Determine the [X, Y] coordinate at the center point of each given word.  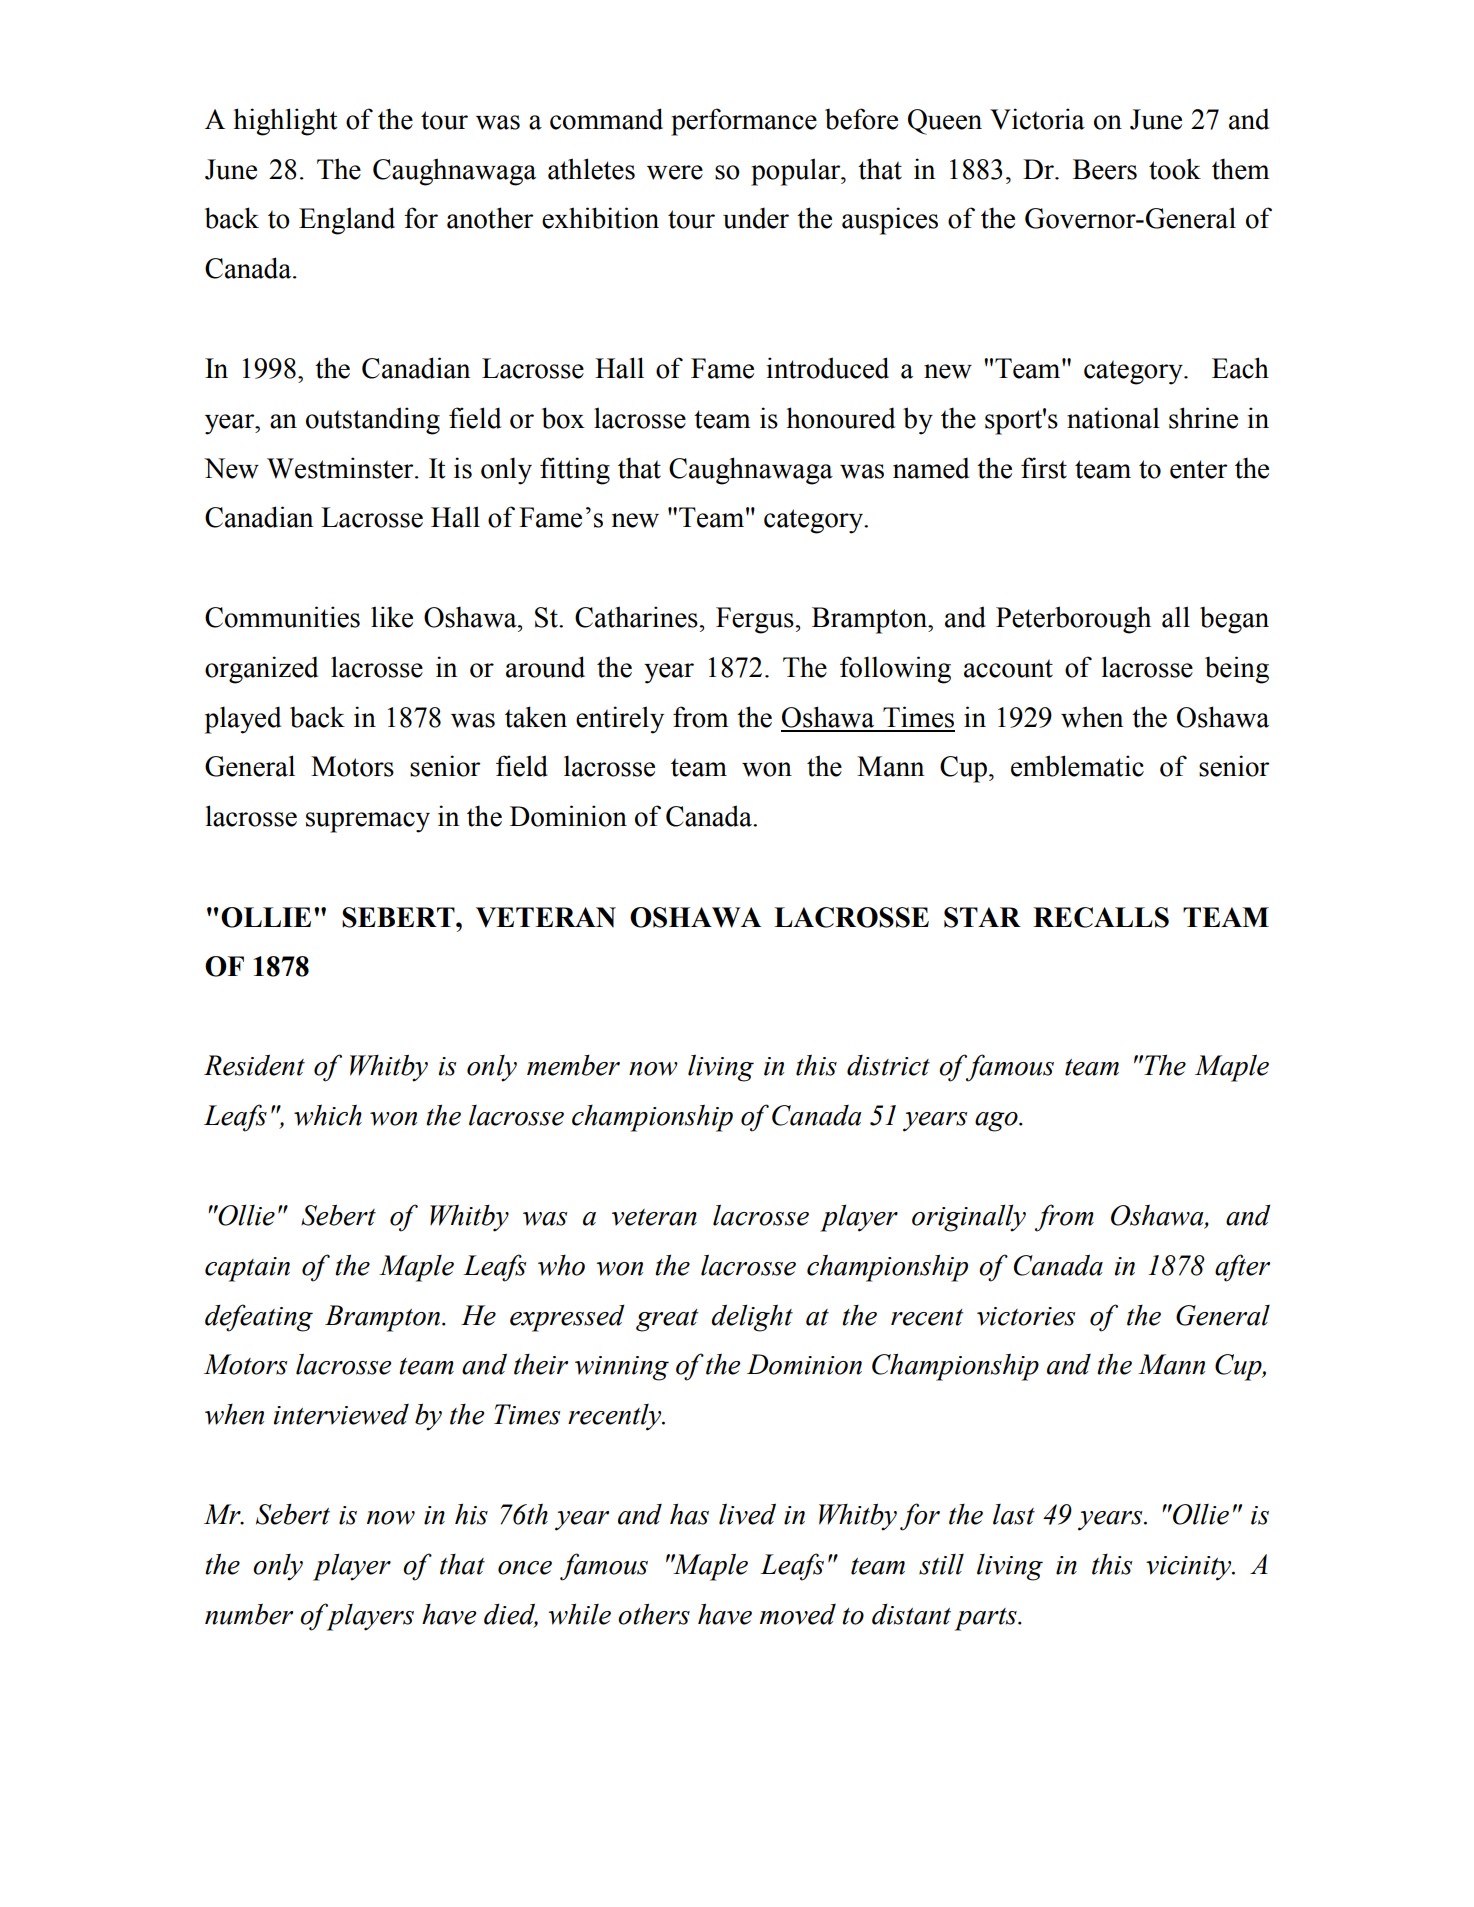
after [1242, 1268]
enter [1199, 469]
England [347, 221]
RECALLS [1101, 917]
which [328, 1115]
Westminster [341, 468]
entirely [620, 720]
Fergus [755, 620]
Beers [1105, 169]
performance [744, 122]
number [249, 1614]
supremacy [368, 822]
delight [752, 1318]
